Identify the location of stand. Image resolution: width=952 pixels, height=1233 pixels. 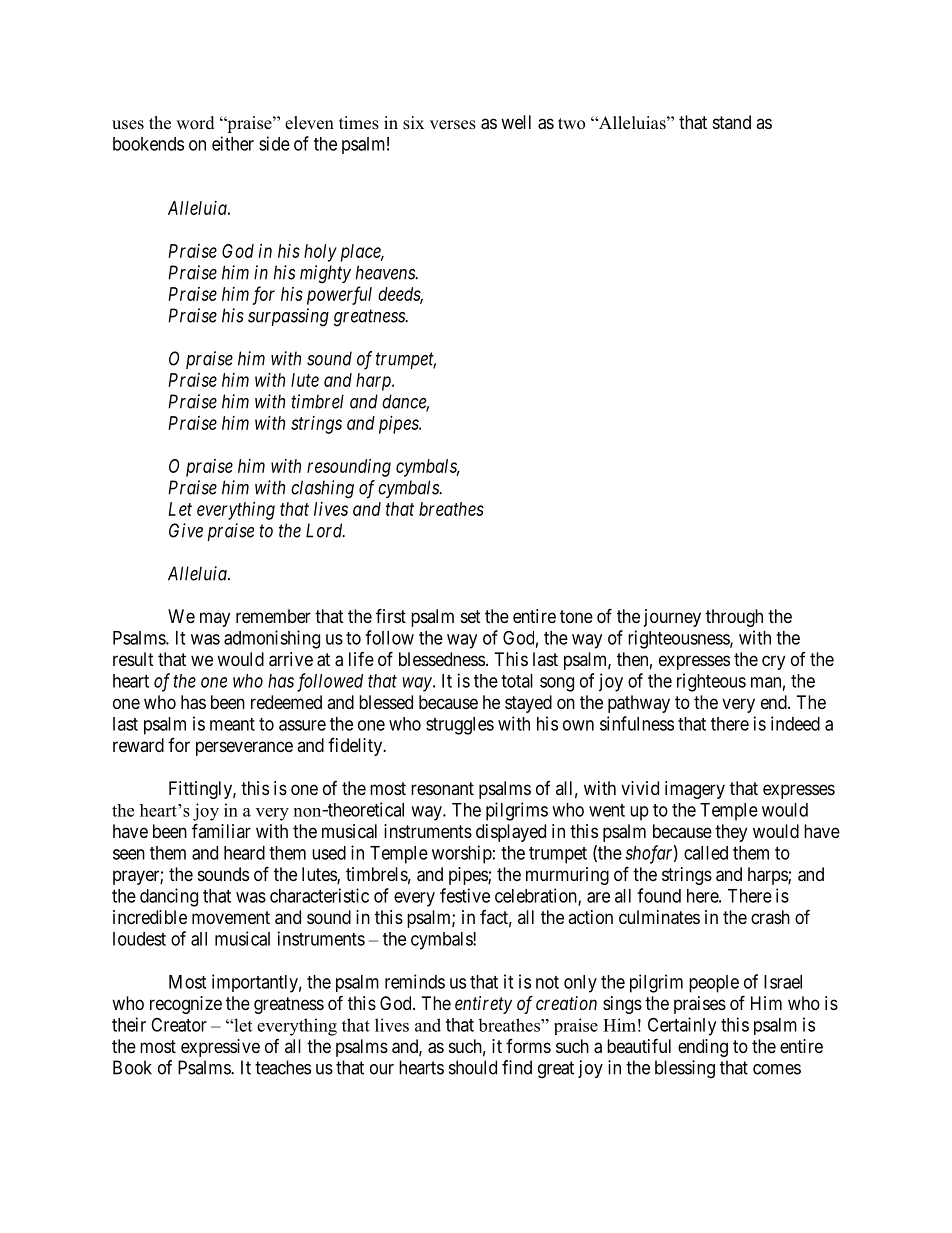
(732, 122).
